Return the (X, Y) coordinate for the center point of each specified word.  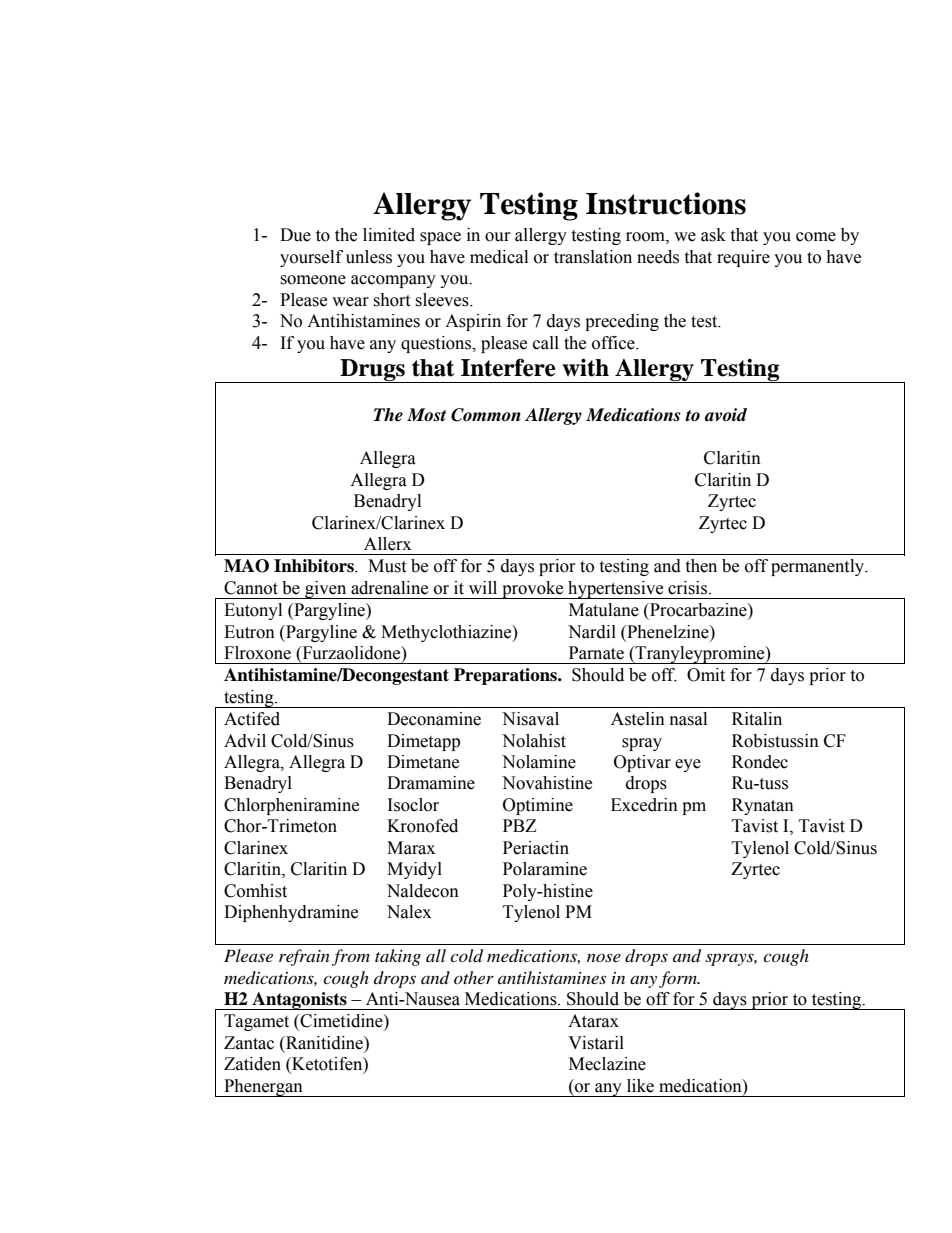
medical (499, 257)
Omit (706, 675)
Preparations (506, 676)
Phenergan (263, 1088)
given (326, 590)
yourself (311, 258)
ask (713, 235)
